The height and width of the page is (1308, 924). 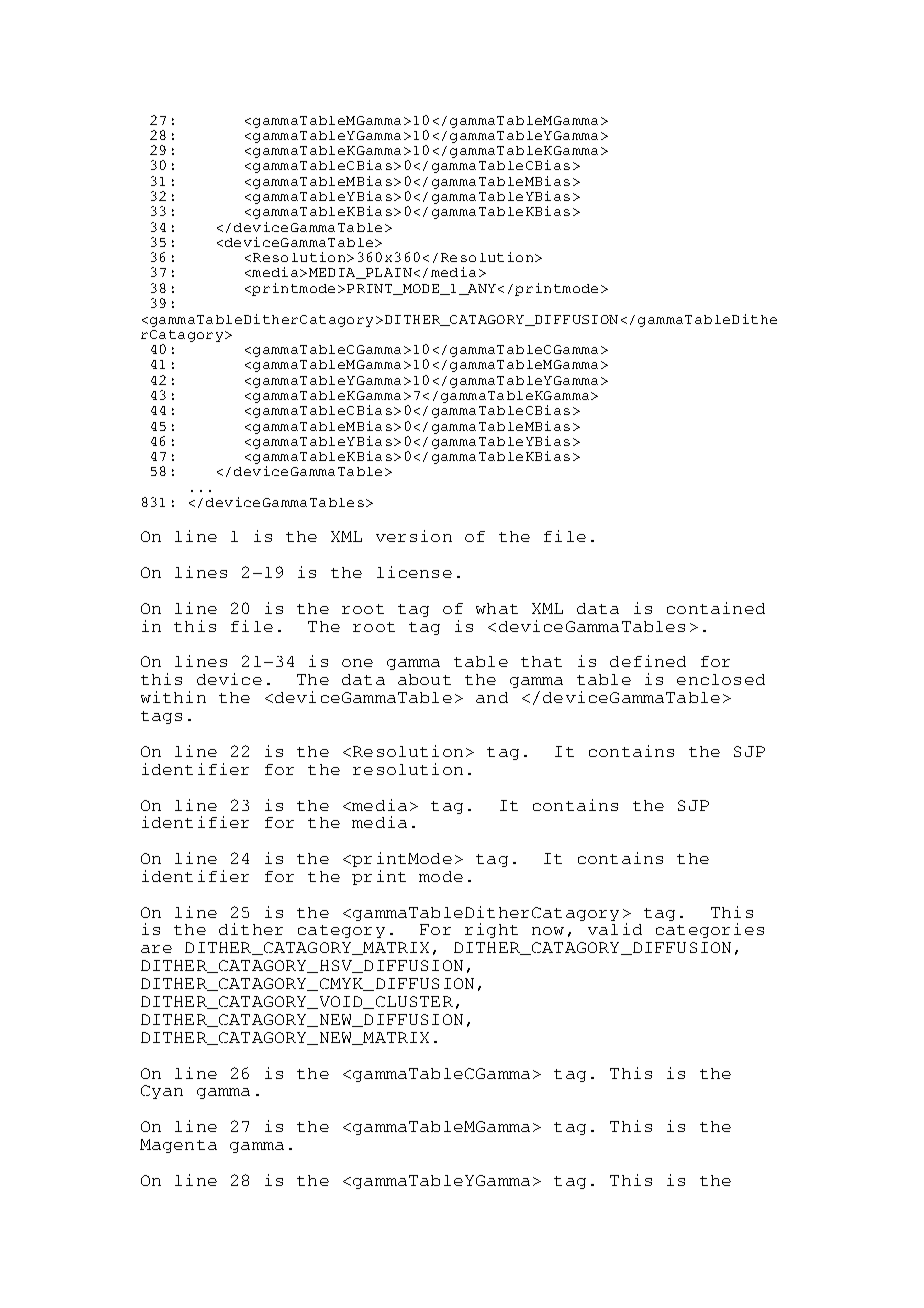 What do you see at coordinates (173, 697) in the page?
I see `within` at bounding box center [173, 697].
